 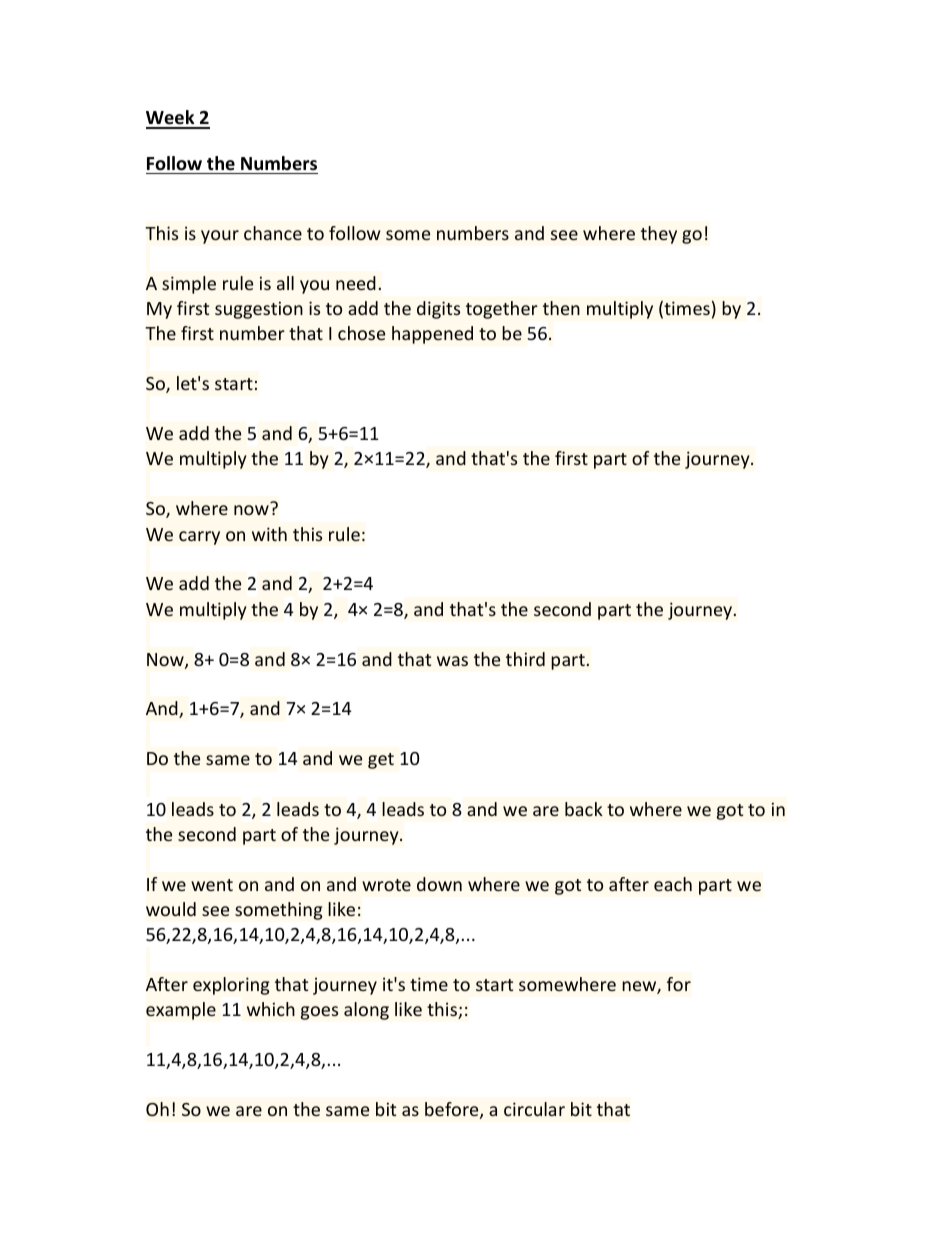 What do you see at coordinates (366, 1011) in the screenshot?
I see `along` at bounding box center [366, 1011].
